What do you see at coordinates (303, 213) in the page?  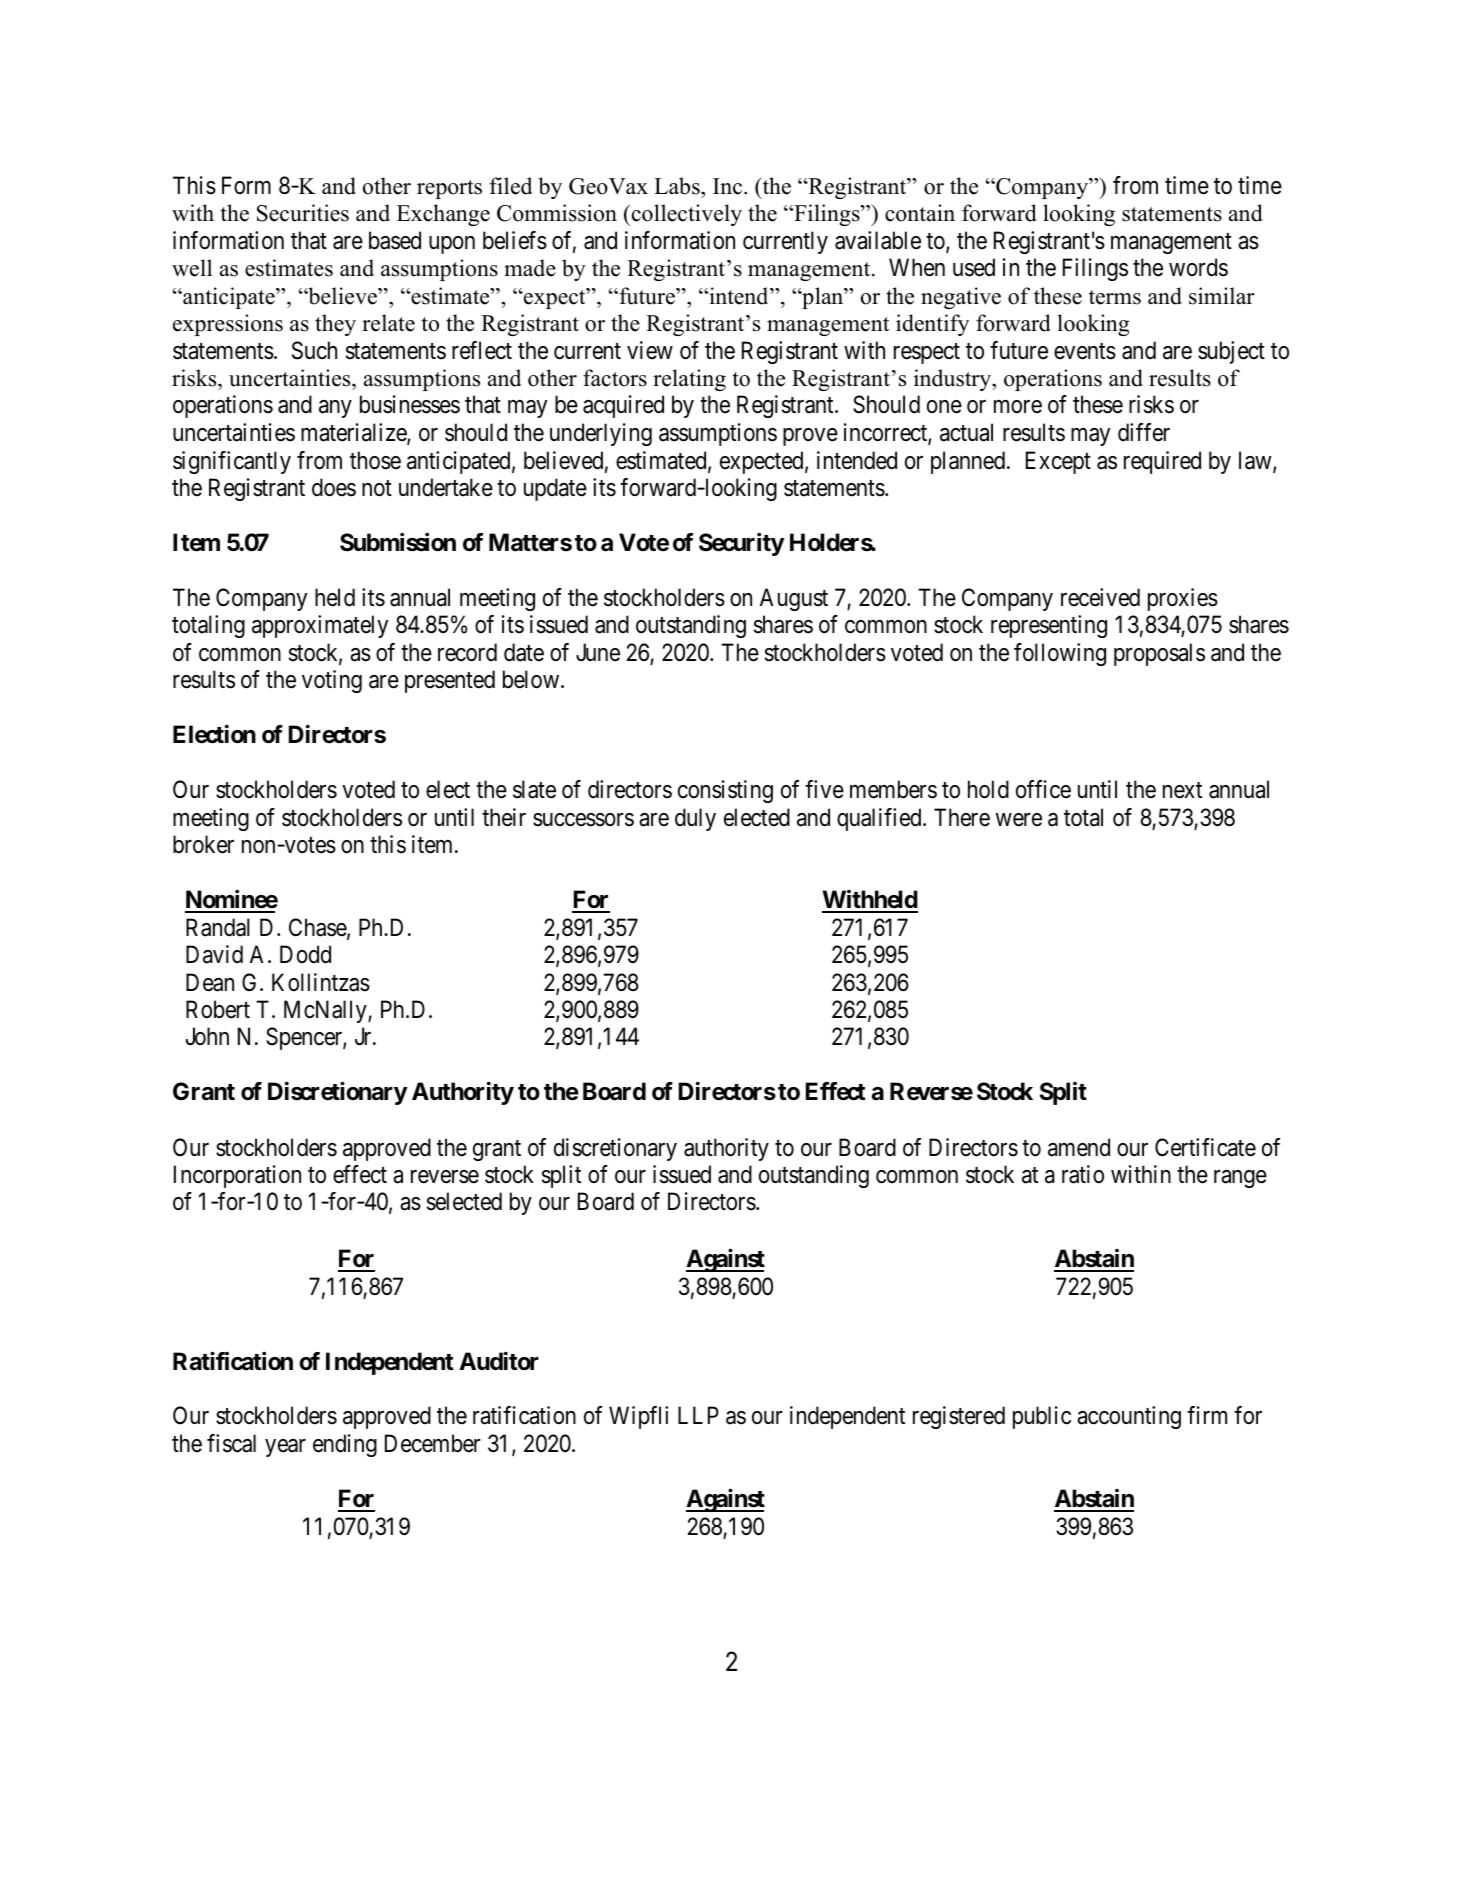 I see `Securities` at bounding box center [303, 213].
